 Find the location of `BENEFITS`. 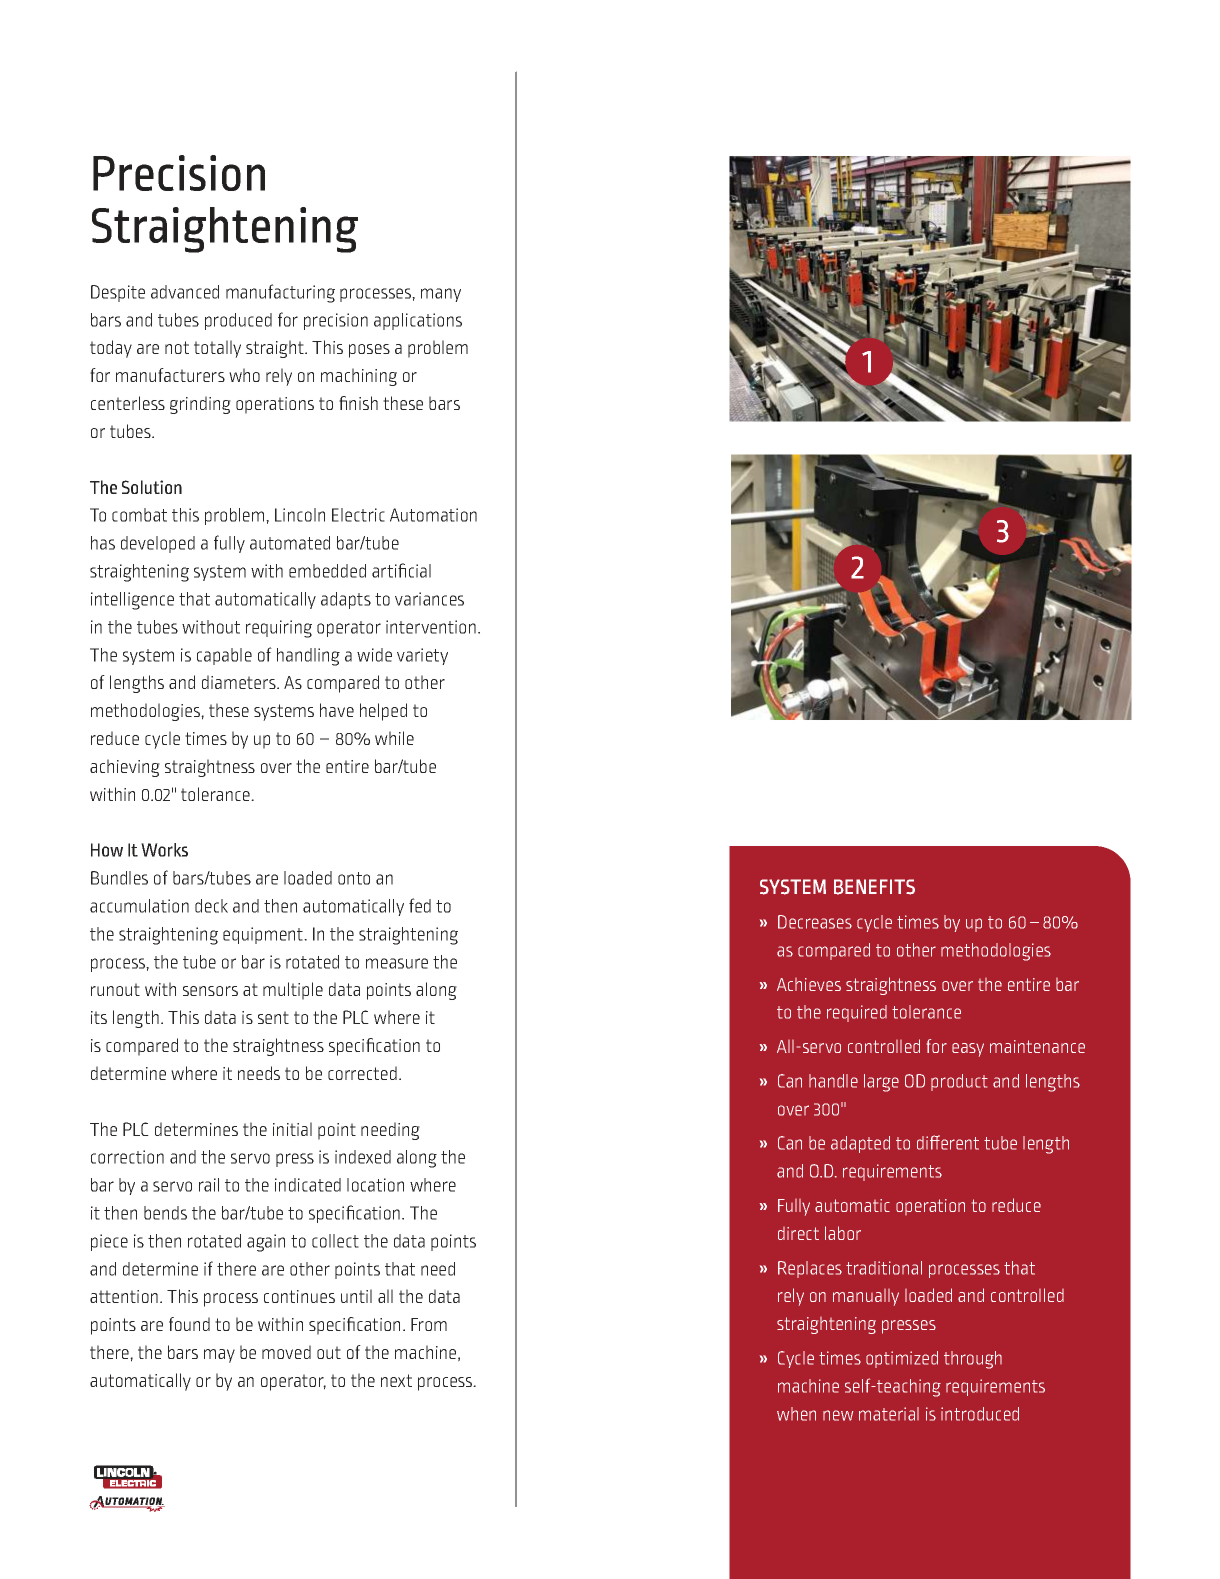

BENEFITS is located at coordinates (874, 887).
